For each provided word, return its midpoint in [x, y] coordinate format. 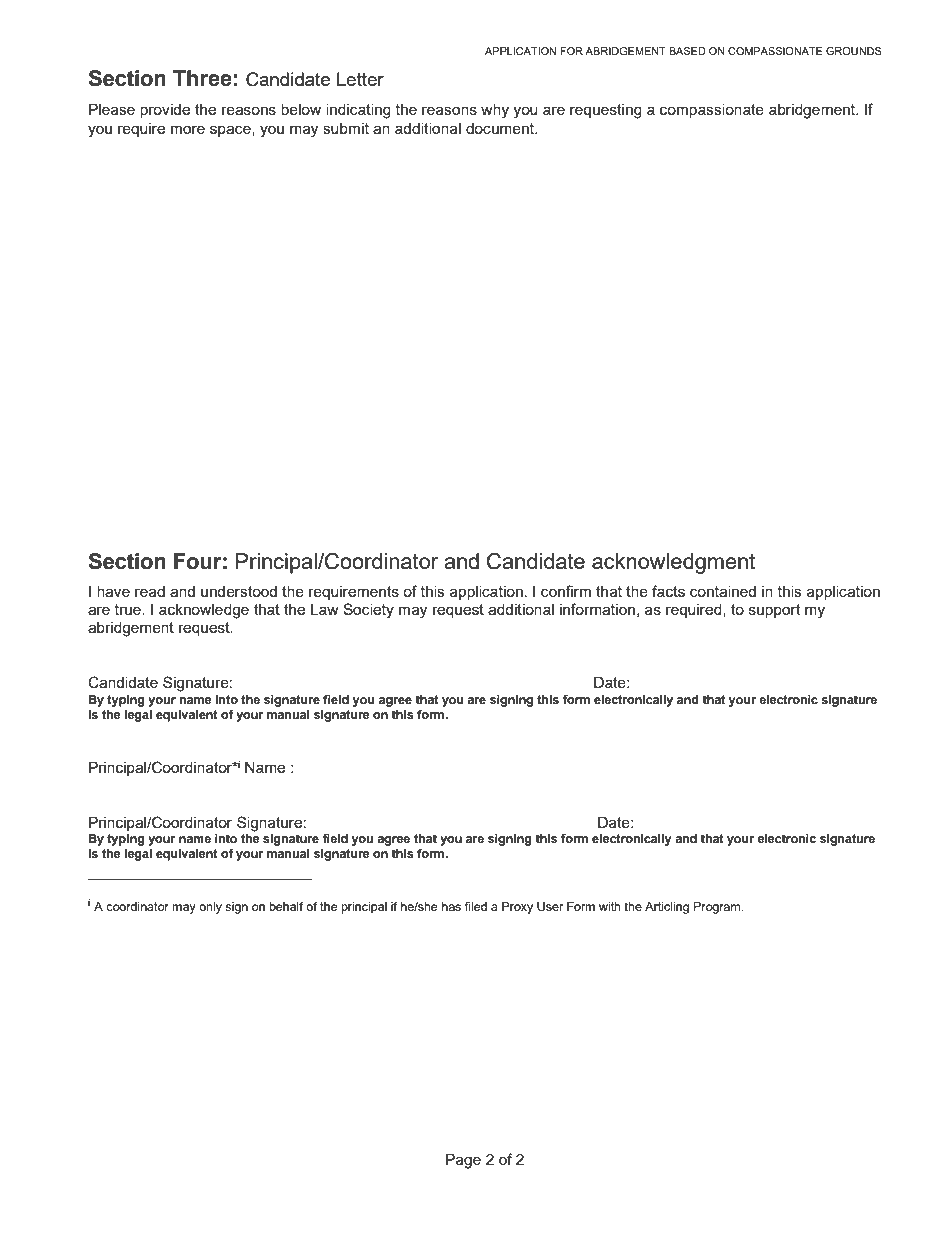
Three [202, 78]
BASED [687, 51]
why [495, 111]
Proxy [517, 908]
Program [718, 908]
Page [463, 1161]
